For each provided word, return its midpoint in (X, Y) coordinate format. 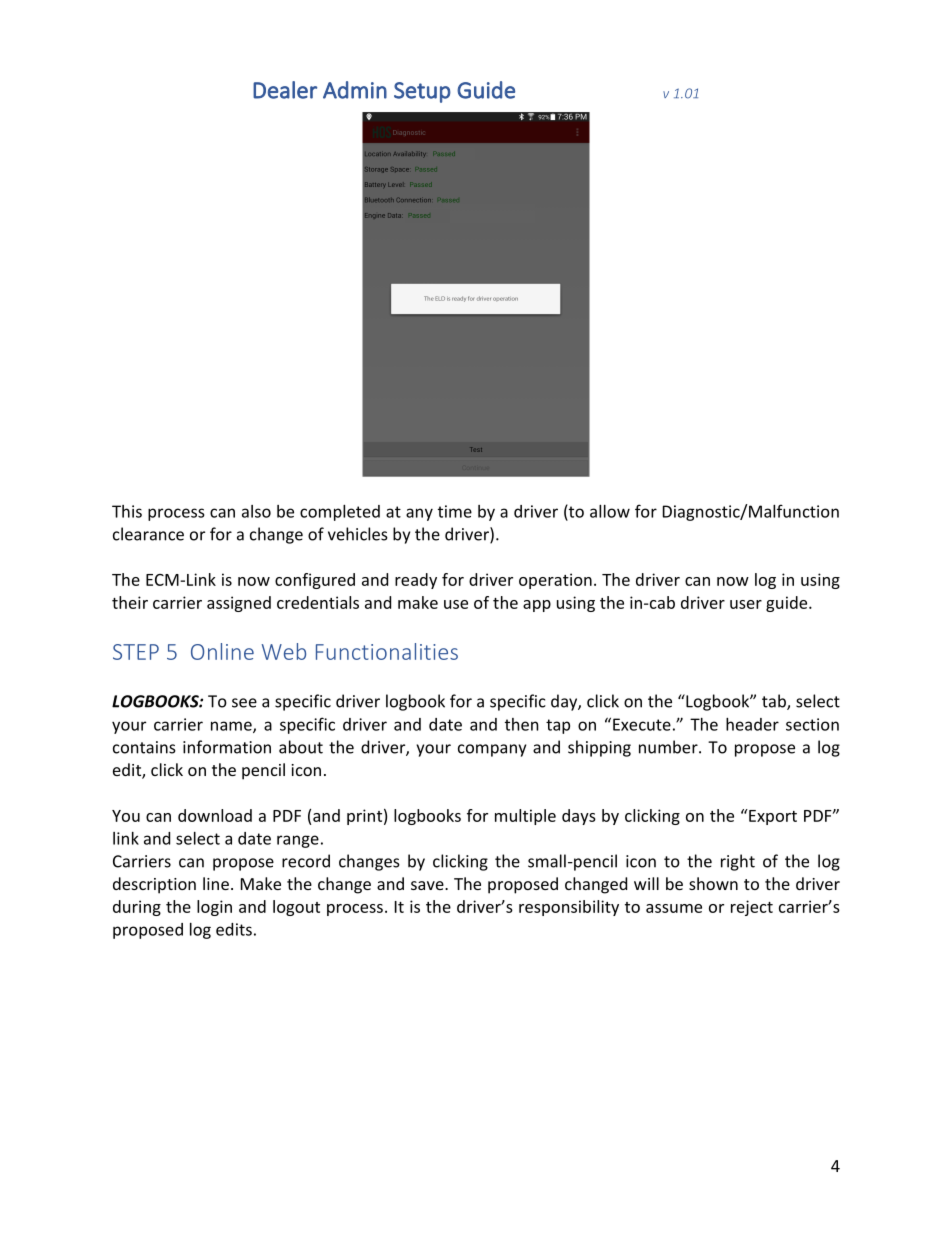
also (256, 511)
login (214, 908)
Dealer (285, 90)
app (537, 606)
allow (610, 511)
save (428, 885)
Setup (422, 92)
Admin (355, 90)
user (746, 604)
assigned (239, 604)
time (455, 511)
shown (713, 883)
